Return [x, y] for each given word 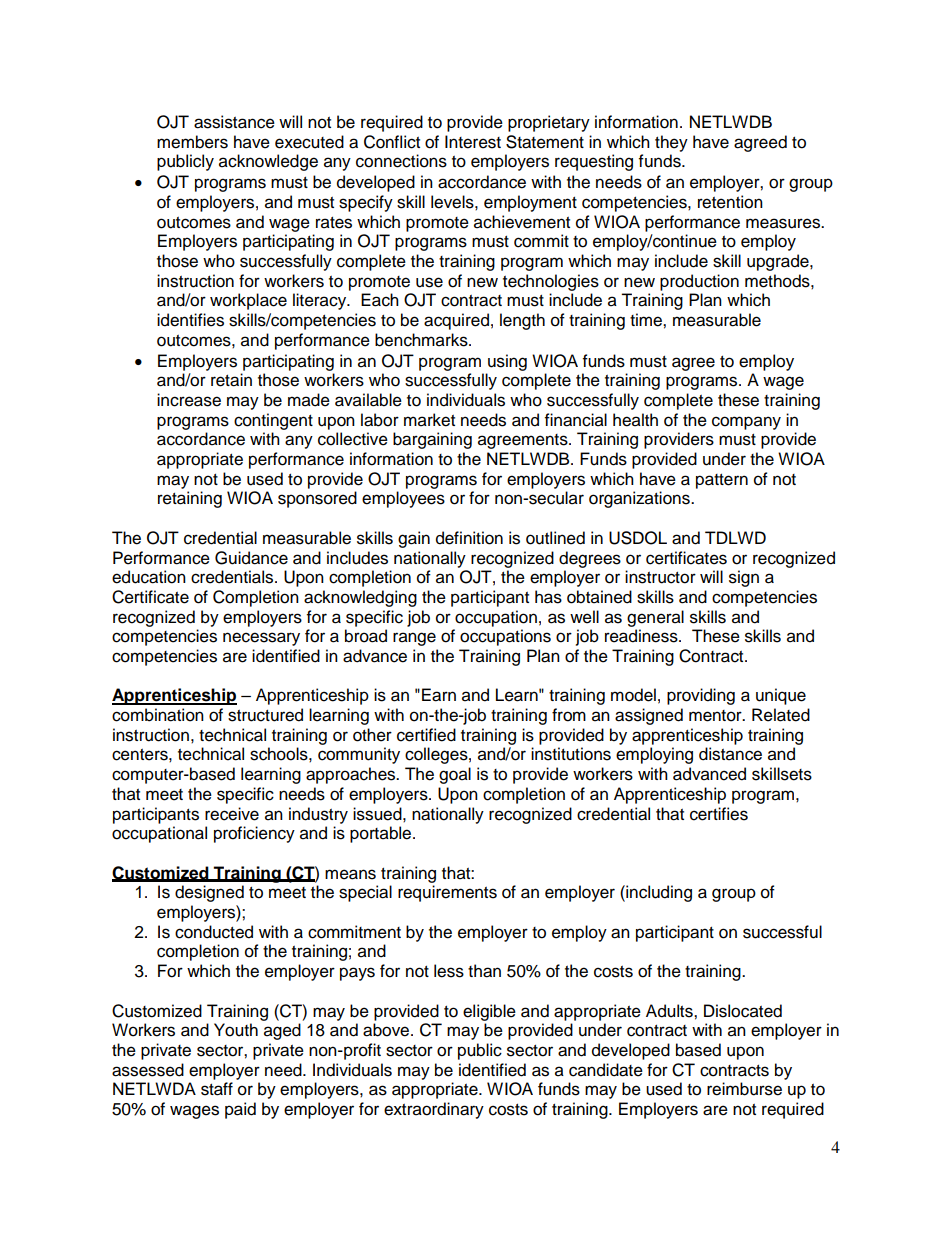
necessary [261, 639]
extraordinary [434, 1110]
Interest [473, 142]
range [414, 639]
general [655, 618]
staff [217, 1089]
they [671, 143]
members [192, 142]
